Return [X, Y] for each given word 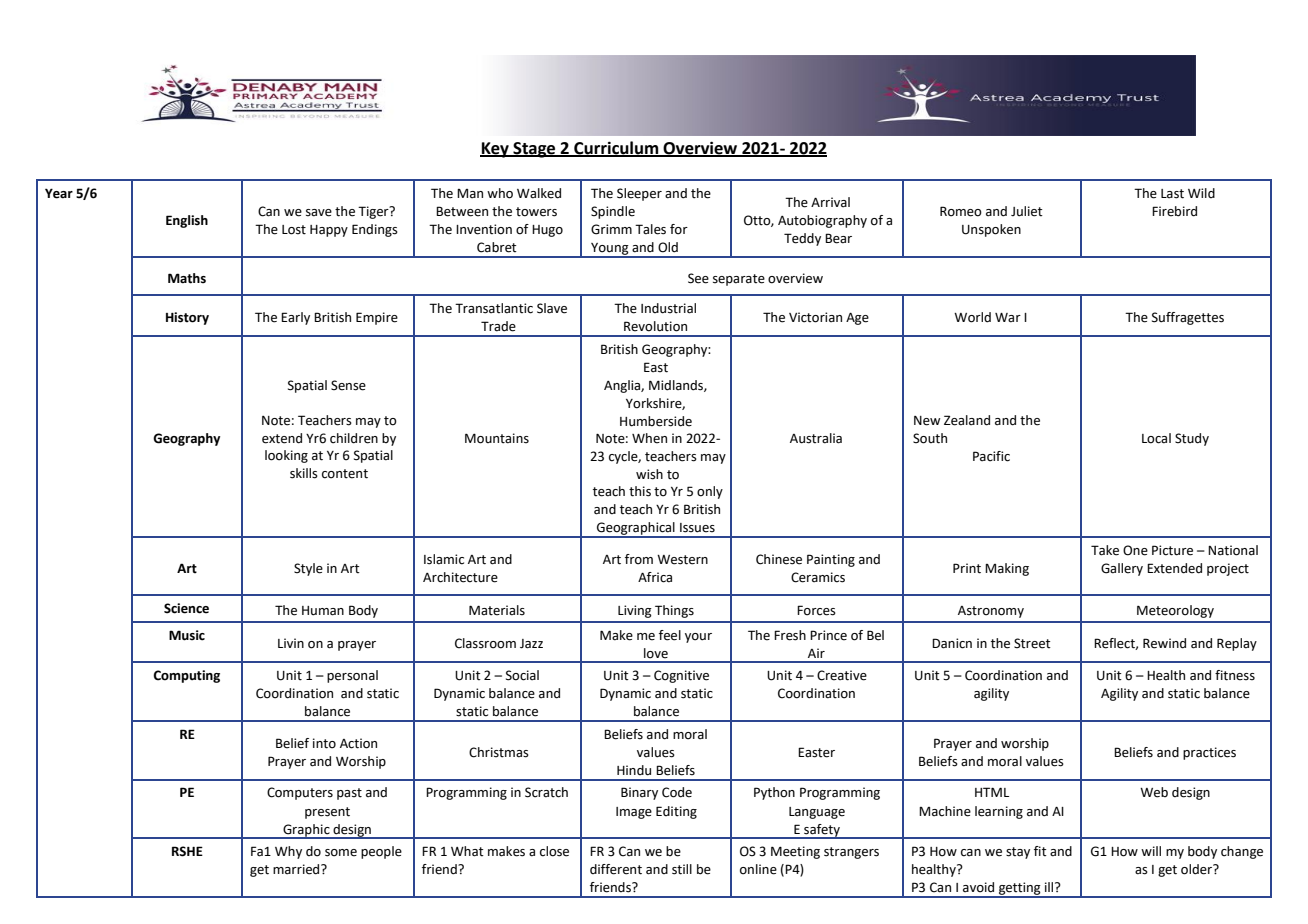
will [1151, 851]
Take [1105, 550]
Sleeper [639, 194]
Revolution [655, 326]
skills [304, 473]
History [187, 318]
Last [1172, 194]
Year [59, 193]
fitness [1235, 675]
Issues [697, 528]
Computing [186, 676]
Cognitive [681, 676]
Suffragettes [1188, 318]
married [297, 869]
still [682, 869]
